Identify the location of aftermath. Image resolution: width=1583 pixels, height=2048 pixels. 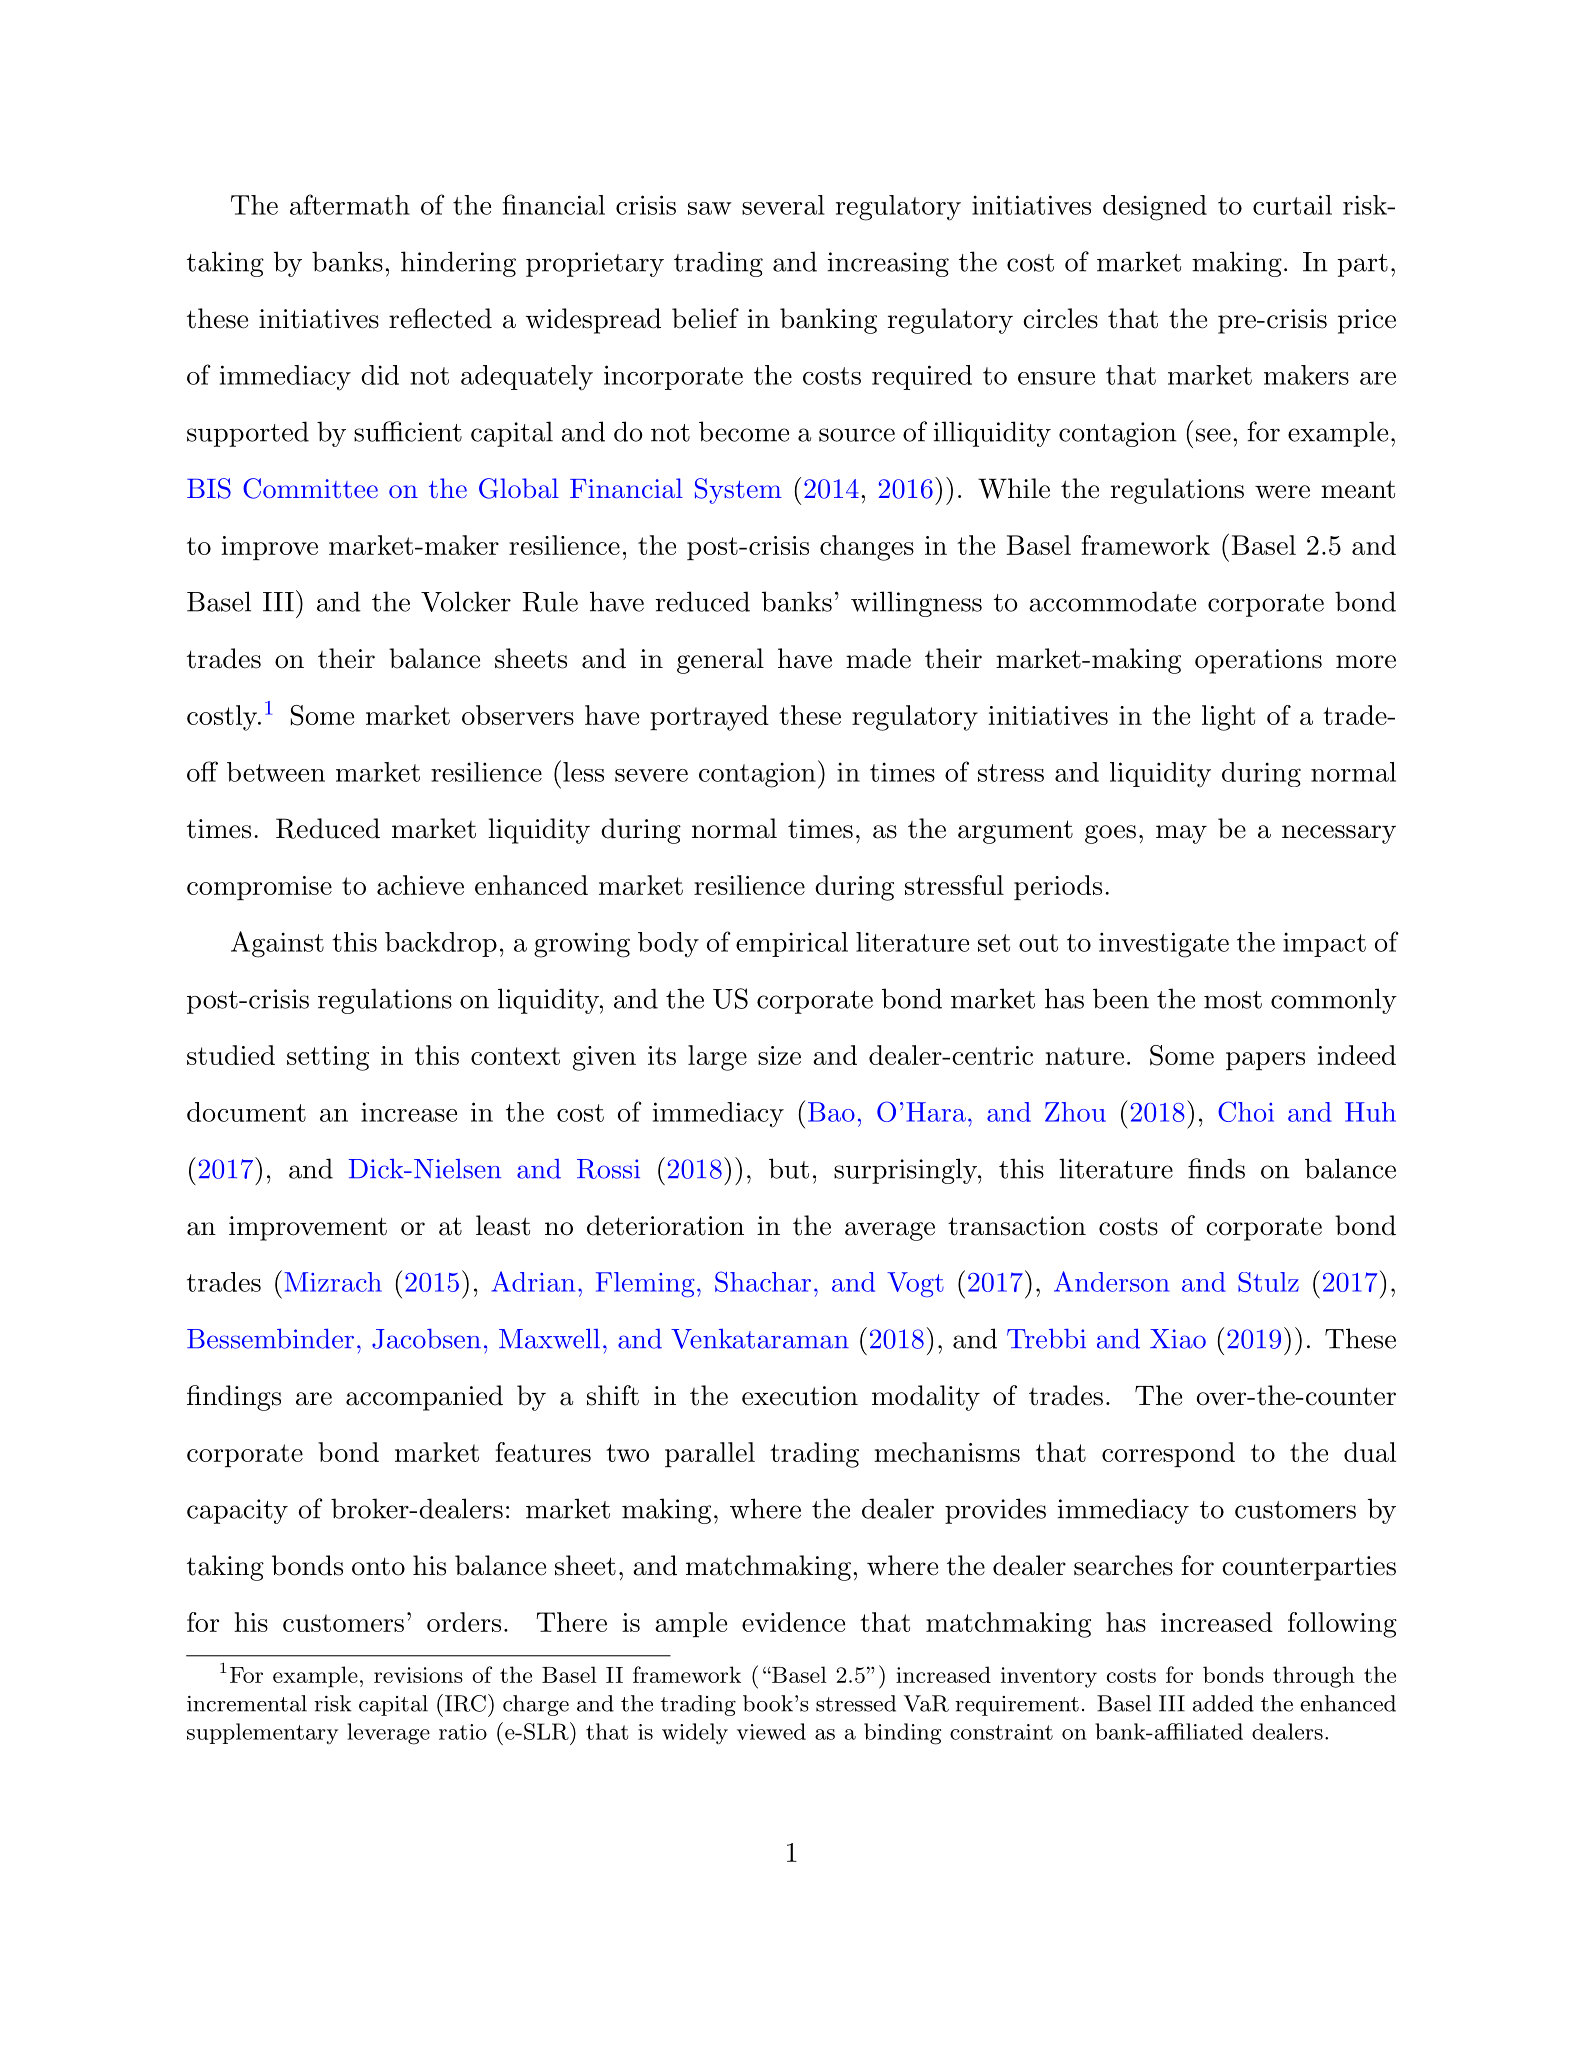
(350, 204).
